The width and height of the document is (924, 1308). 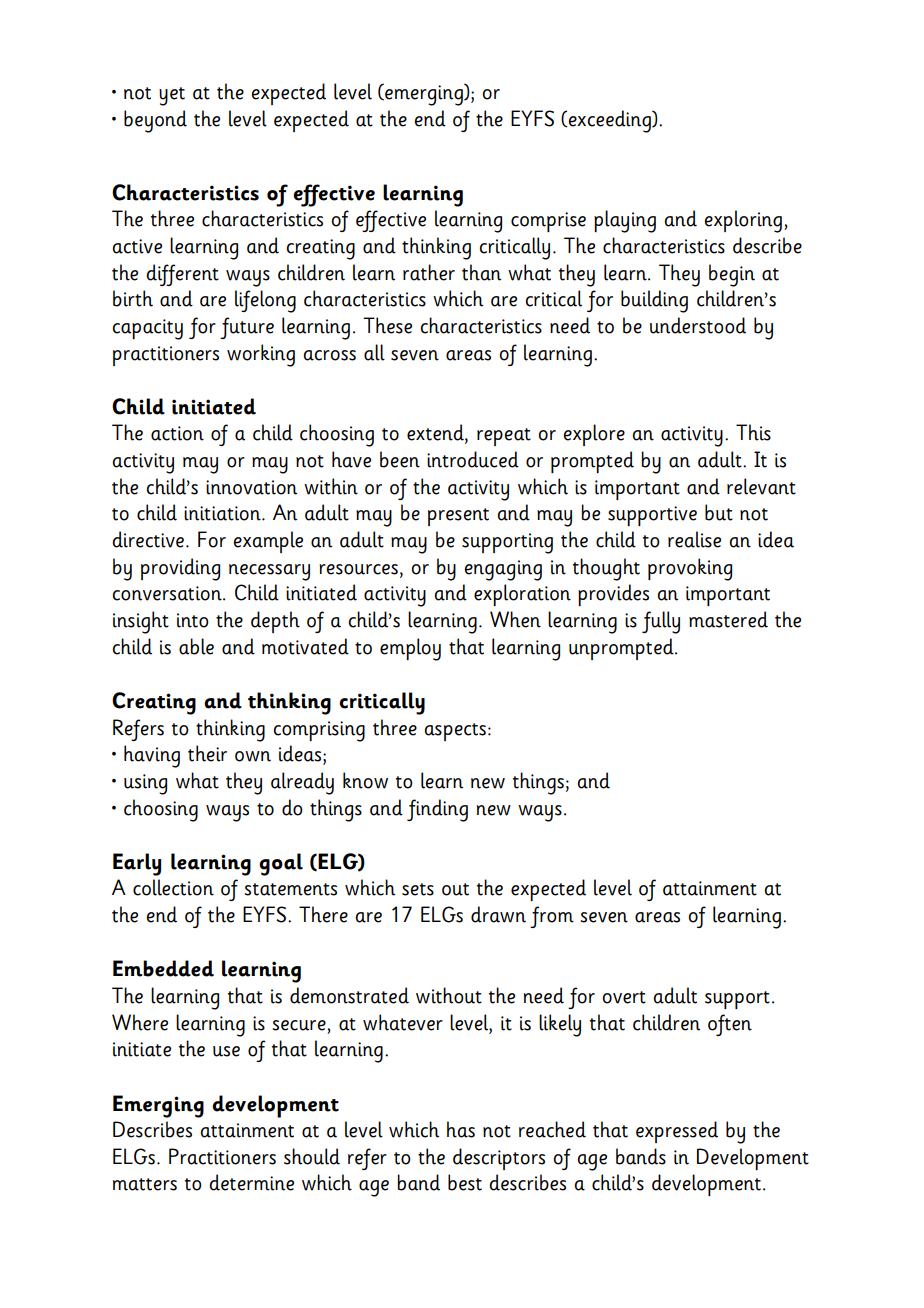 I want to click on determine, so click(x=251, y=1182).
